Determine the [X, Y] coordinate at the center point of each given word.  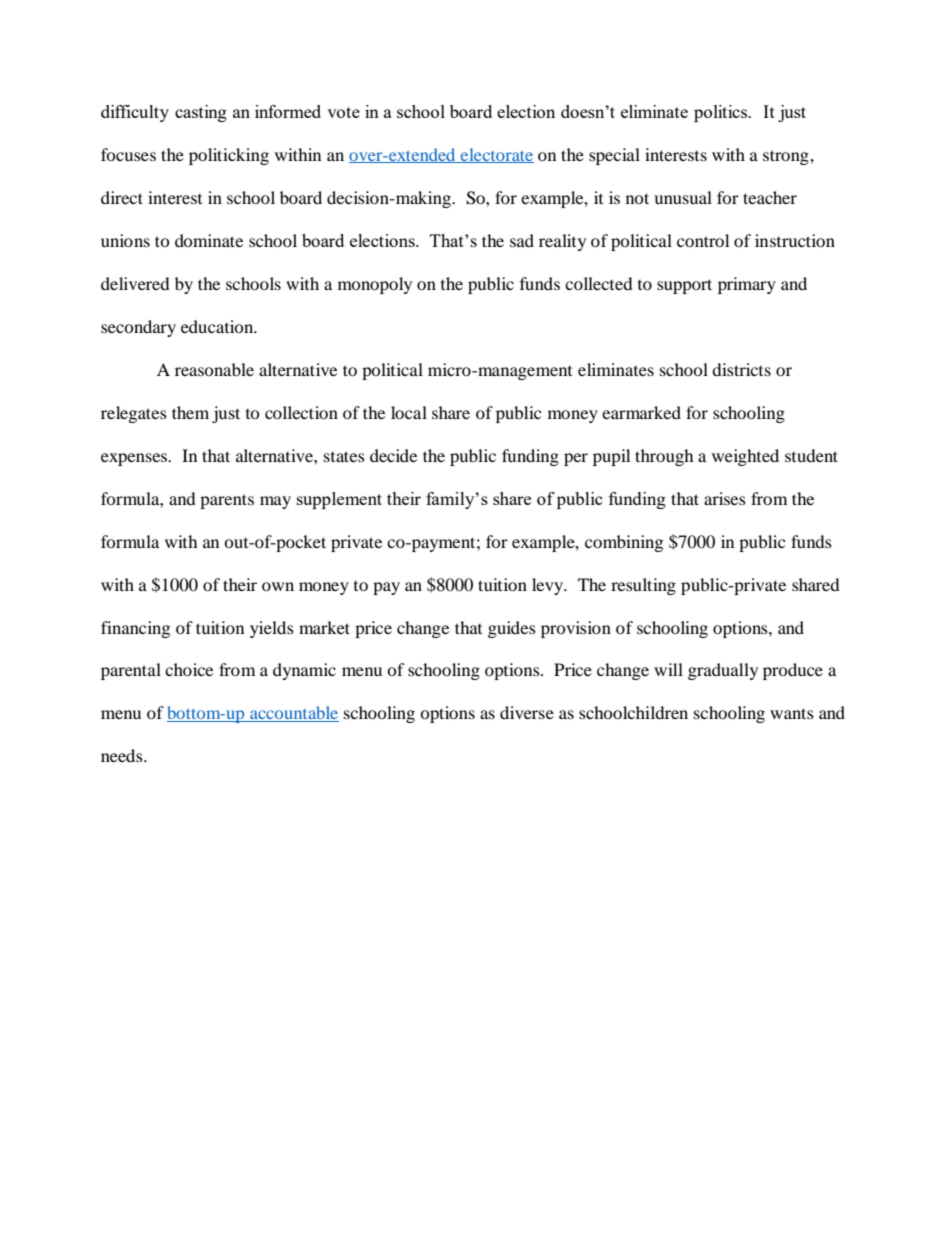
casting [201, 113]
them [190, 412]
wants [792, 713]
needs [123, 755]
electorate [496, 155]
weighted [745, 457]
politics [722, 113]
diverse [527, 712]
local [409, 412]
